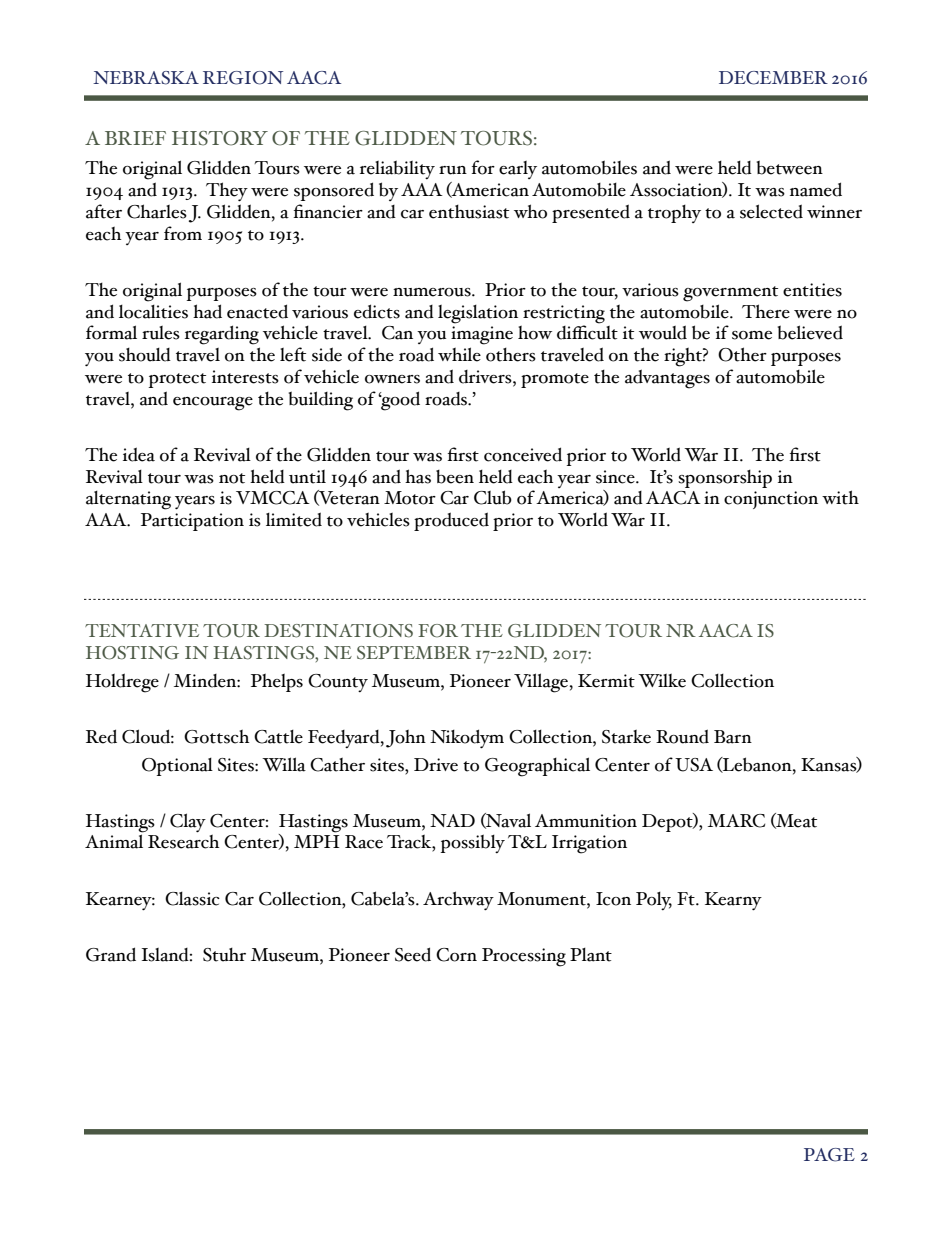 This screenshot has width=952, height=1233. What do you see at coordinates (453, 170) in the screenshot?
I see `run` at bounding box center [453, 170].
